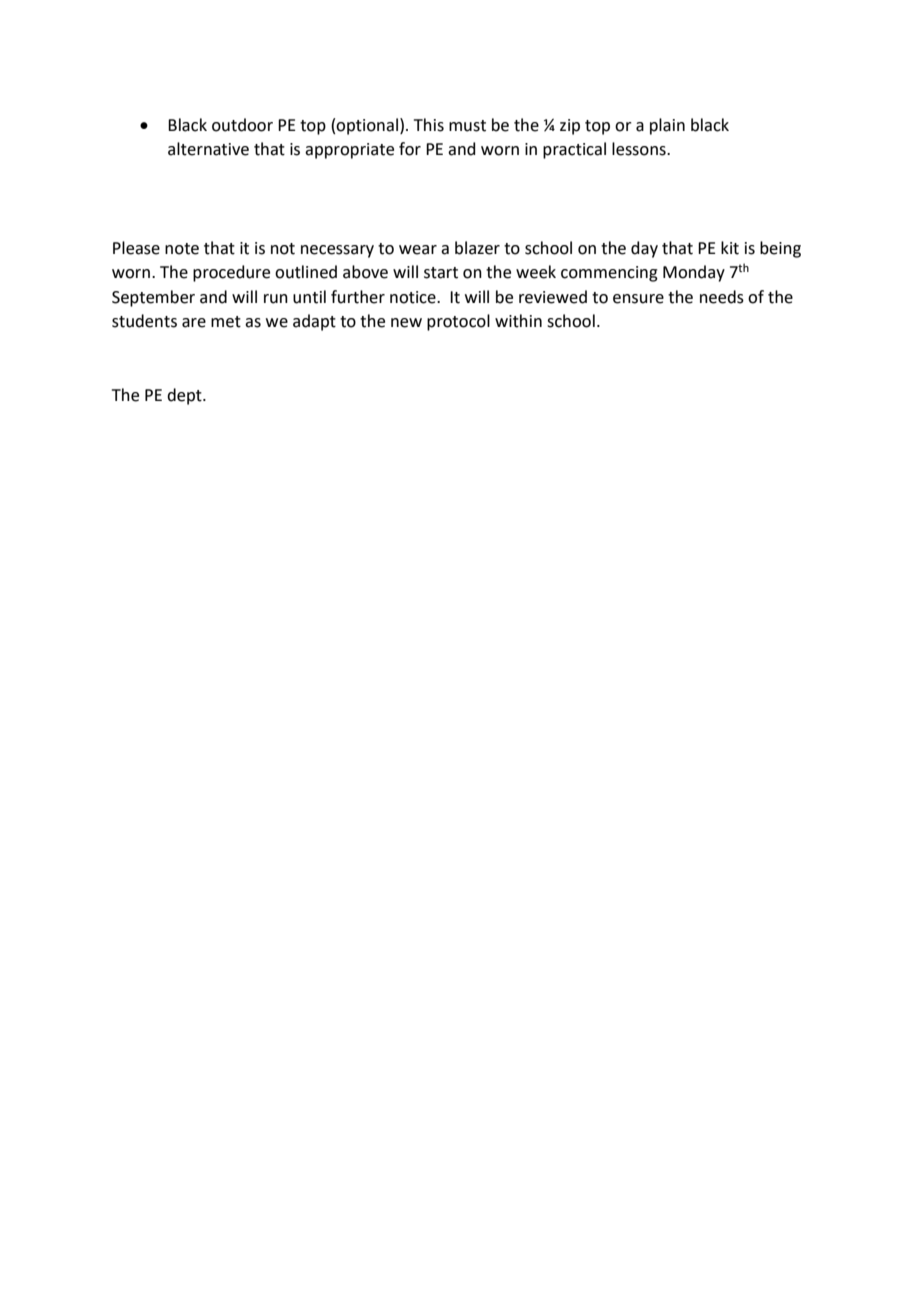 This screenshot has height=1308, width=924. I want to click on dept, so click(185, 396).
